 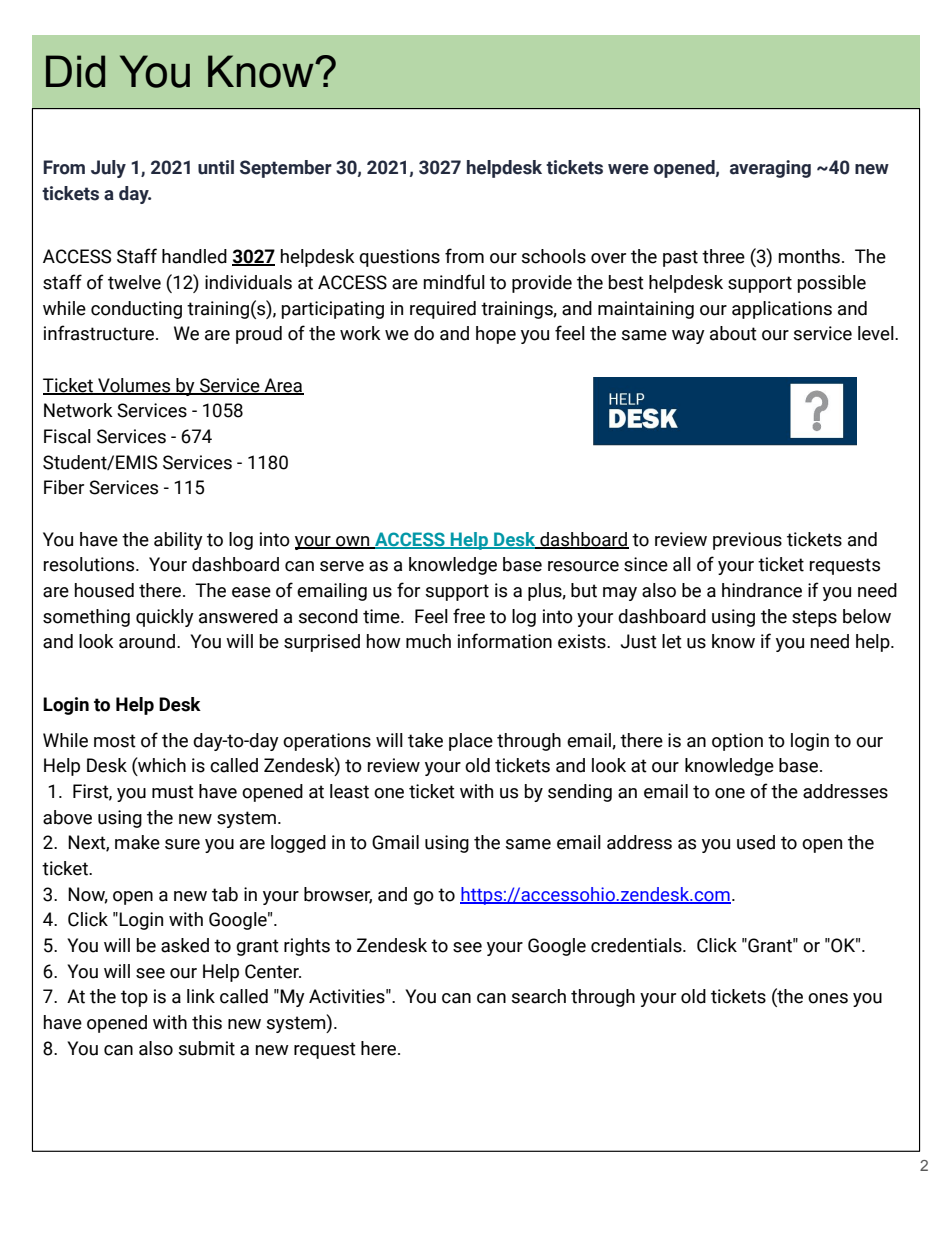 What do you see at coordinates (828, 998) in the screenshot?
I see `ones` at bounding box center [828, 998].
